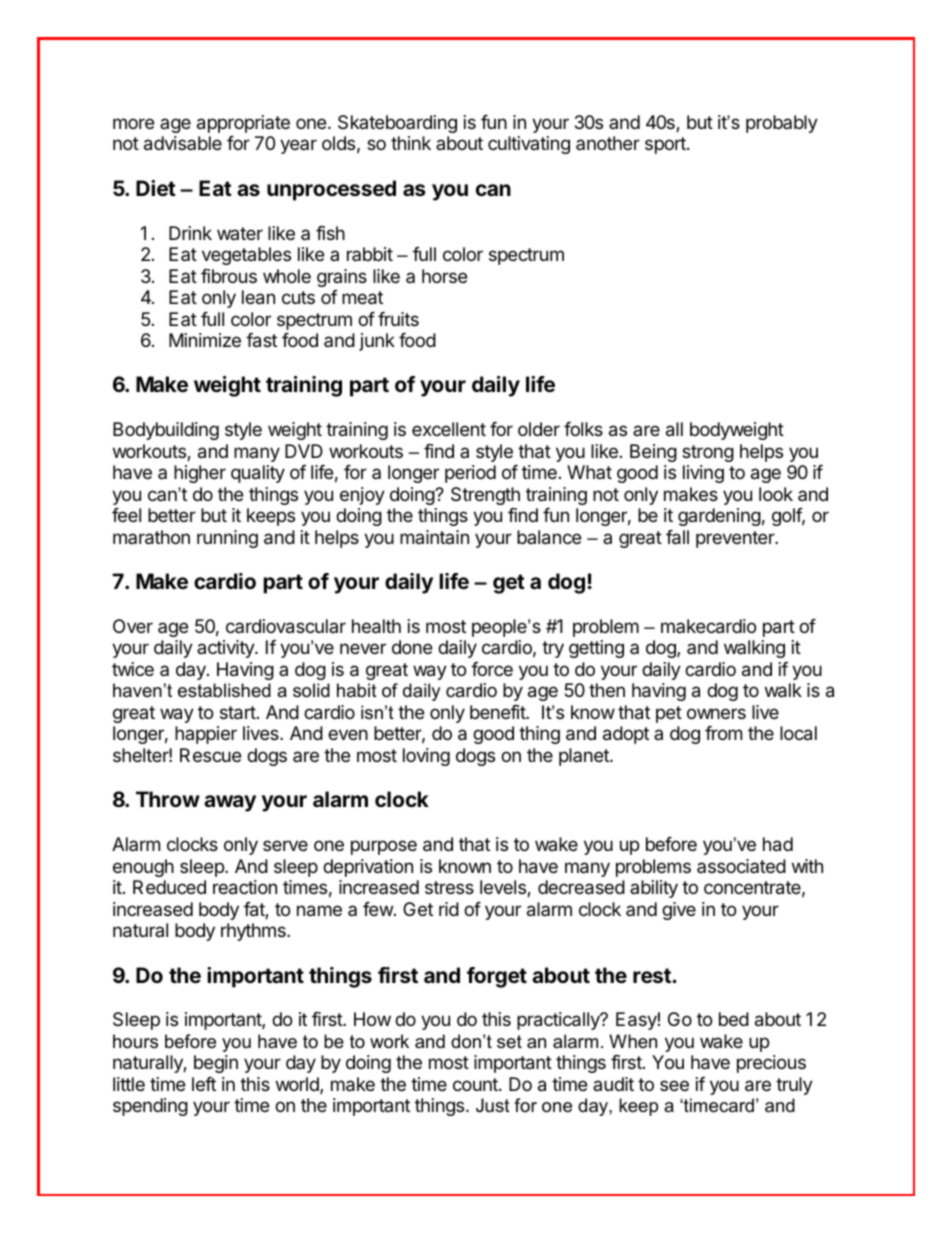  What do you see at coordinates (411, 143) in the document?
I see `think` at bounding box center [411, 143].
